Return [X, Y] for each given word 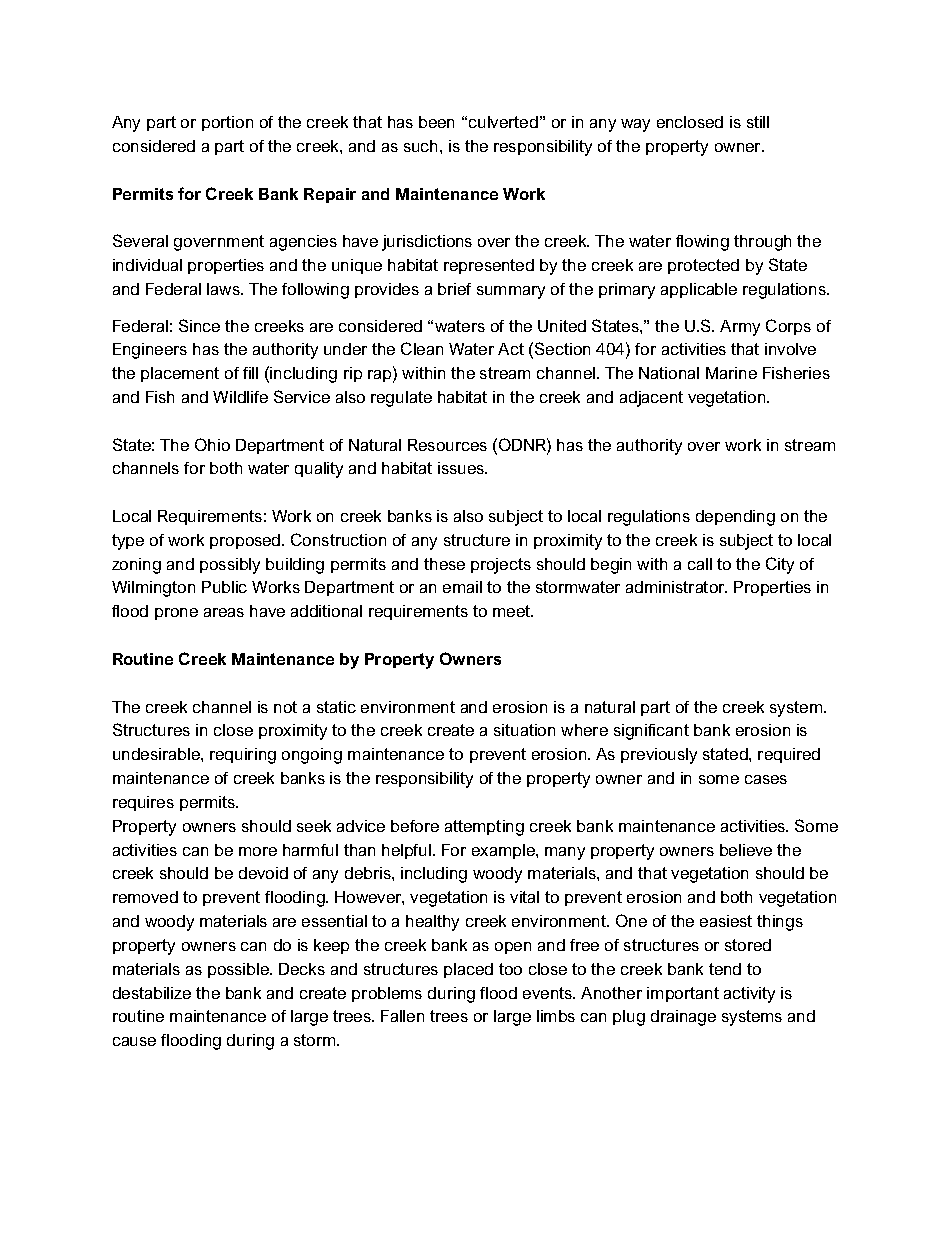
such [422, 146]
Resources [447, 445]
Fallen [402, 1016]
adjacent [651, 399]
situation [524, 730]
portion [227, 123]
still [758, 122]
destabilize [152, 993]
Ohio [212, 444]
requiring [243, 756]
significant [651, 732]
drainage [683, 1018]
